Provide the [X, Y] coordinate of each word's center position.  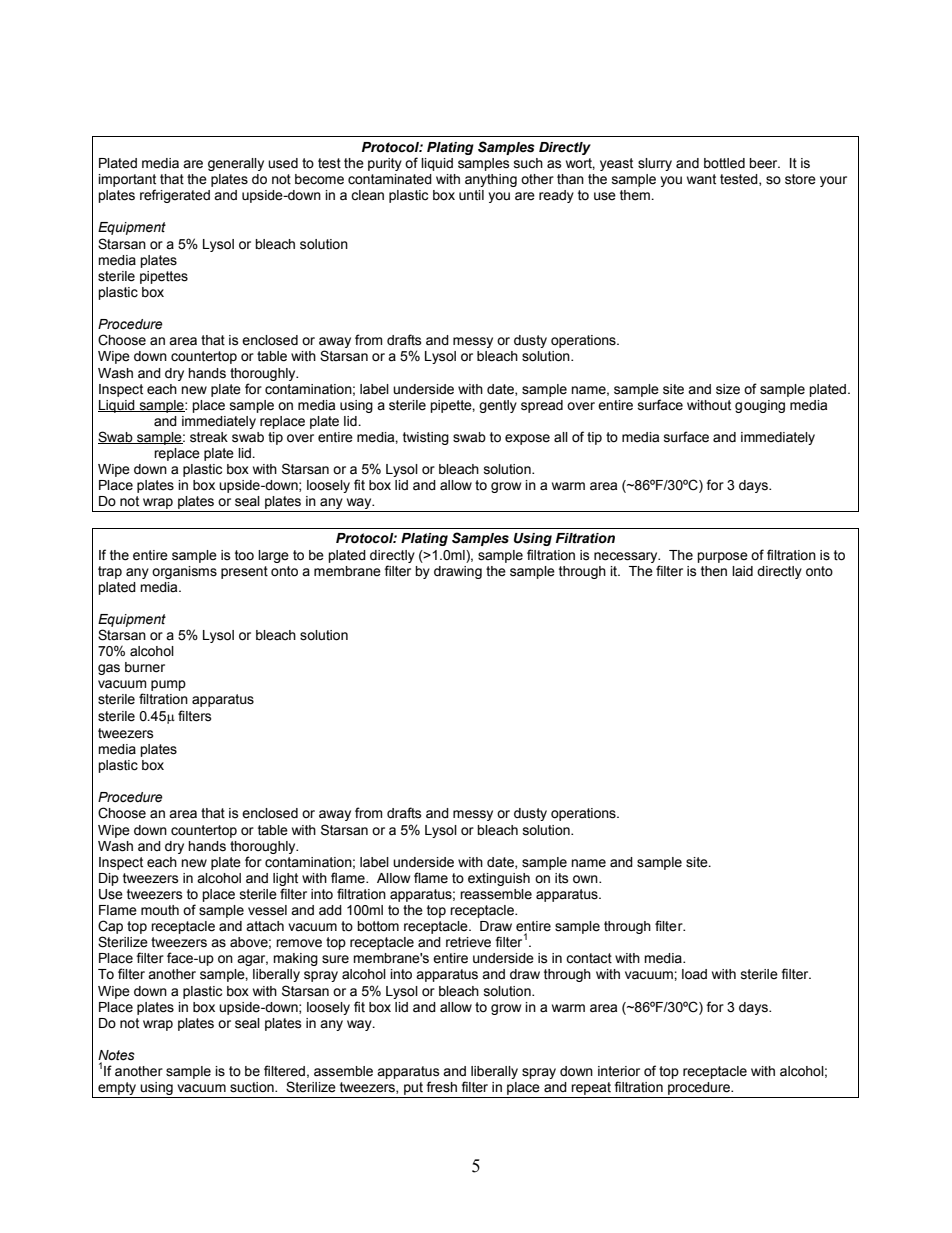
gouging [760, 406]
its [562, 878]
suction [253, 1087]
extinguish [499, 879]
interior [619, 1071]
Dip [109, 879]
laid [742, 571]
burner [145, 667]
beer [764, 163]
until [471, 195]
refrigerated [175, 196]
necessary [627, 557]
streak [209, 437]
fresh [441, 1087]
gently [498, 406]
